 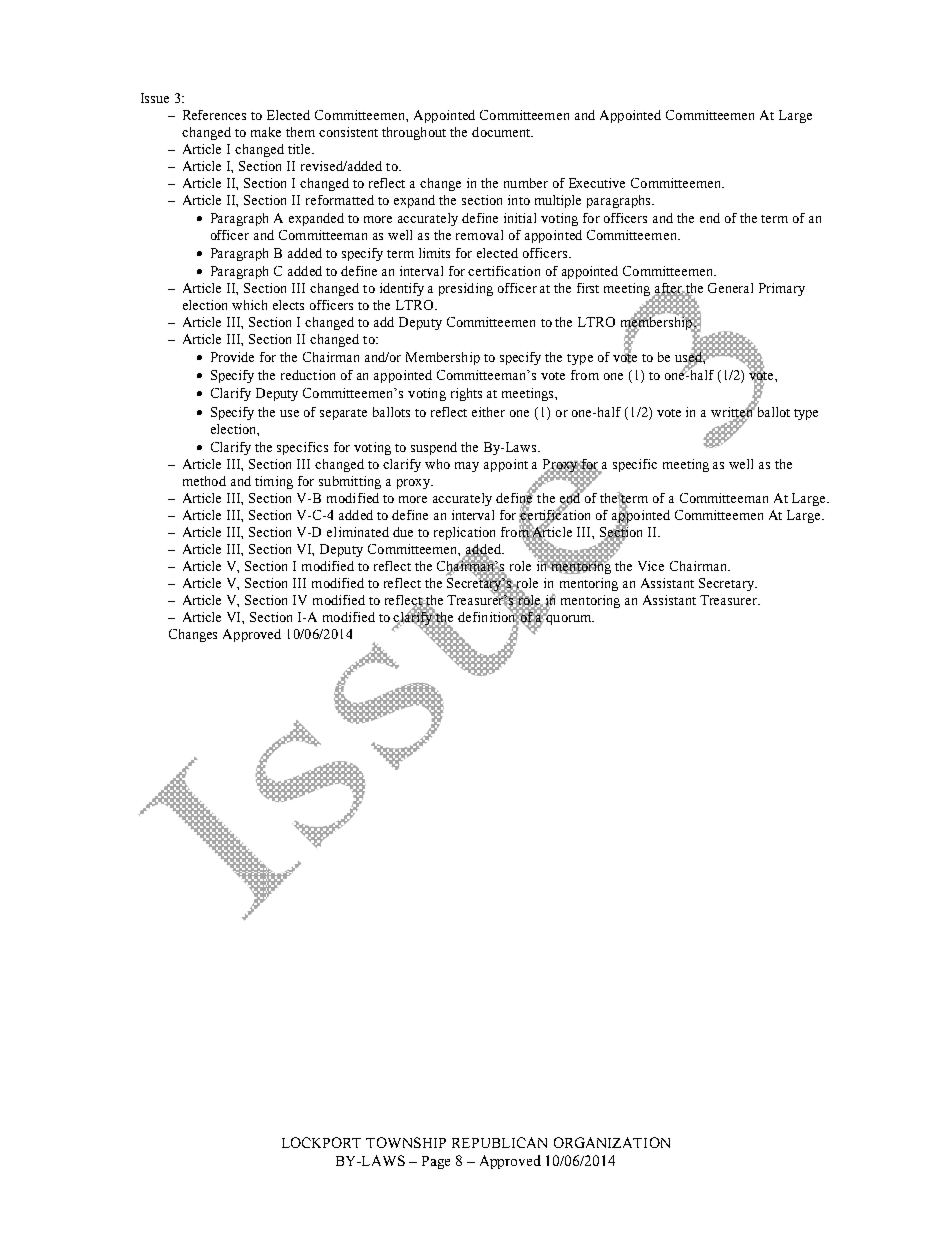 What do you see at coordinates (651, 566) in the screenshot?
I see `Vice` at bounding box center [651, 566].
